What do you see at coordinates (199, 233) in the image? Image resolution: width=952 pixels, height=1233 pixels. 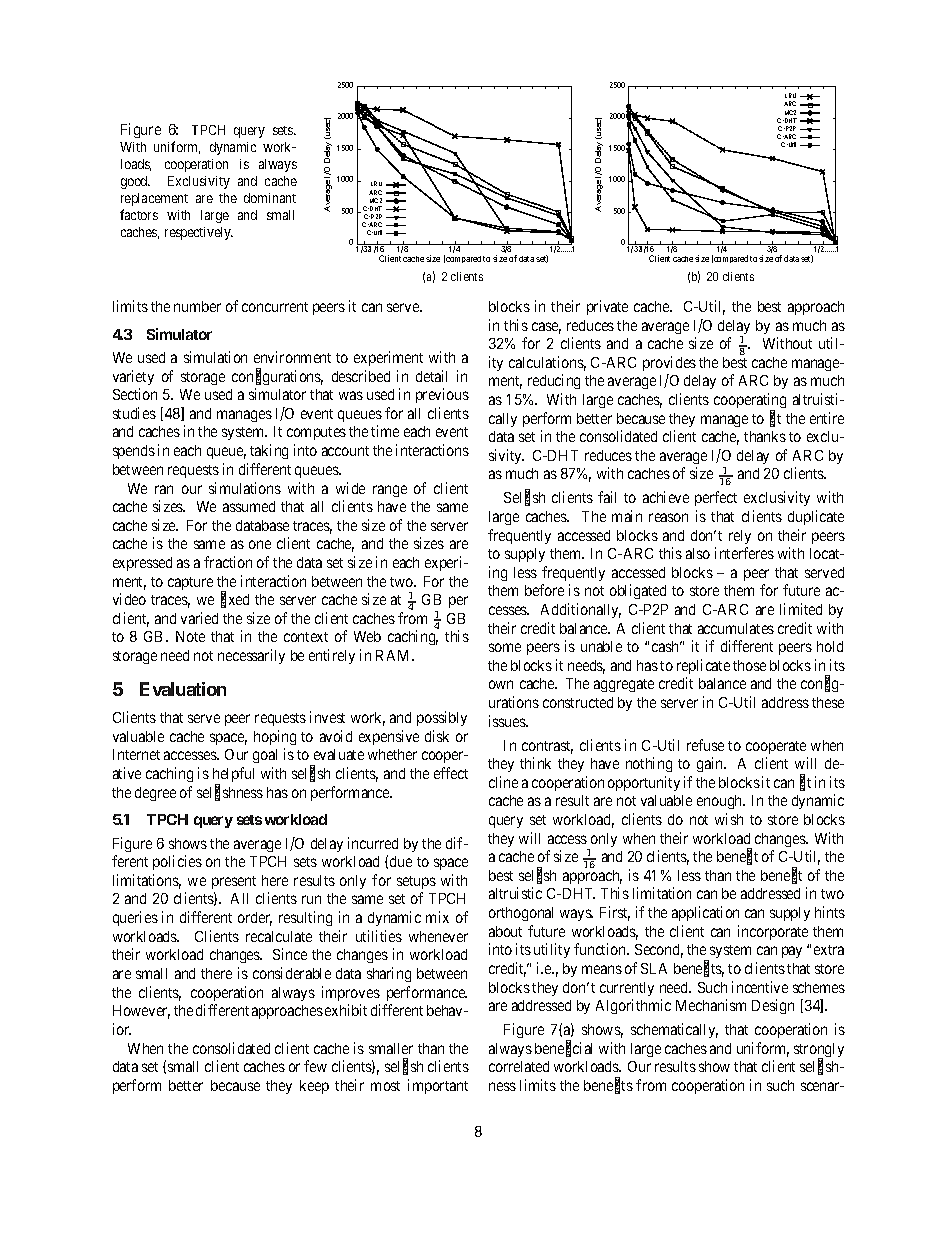 I see `respectively` at bounding box center [199, 233].
